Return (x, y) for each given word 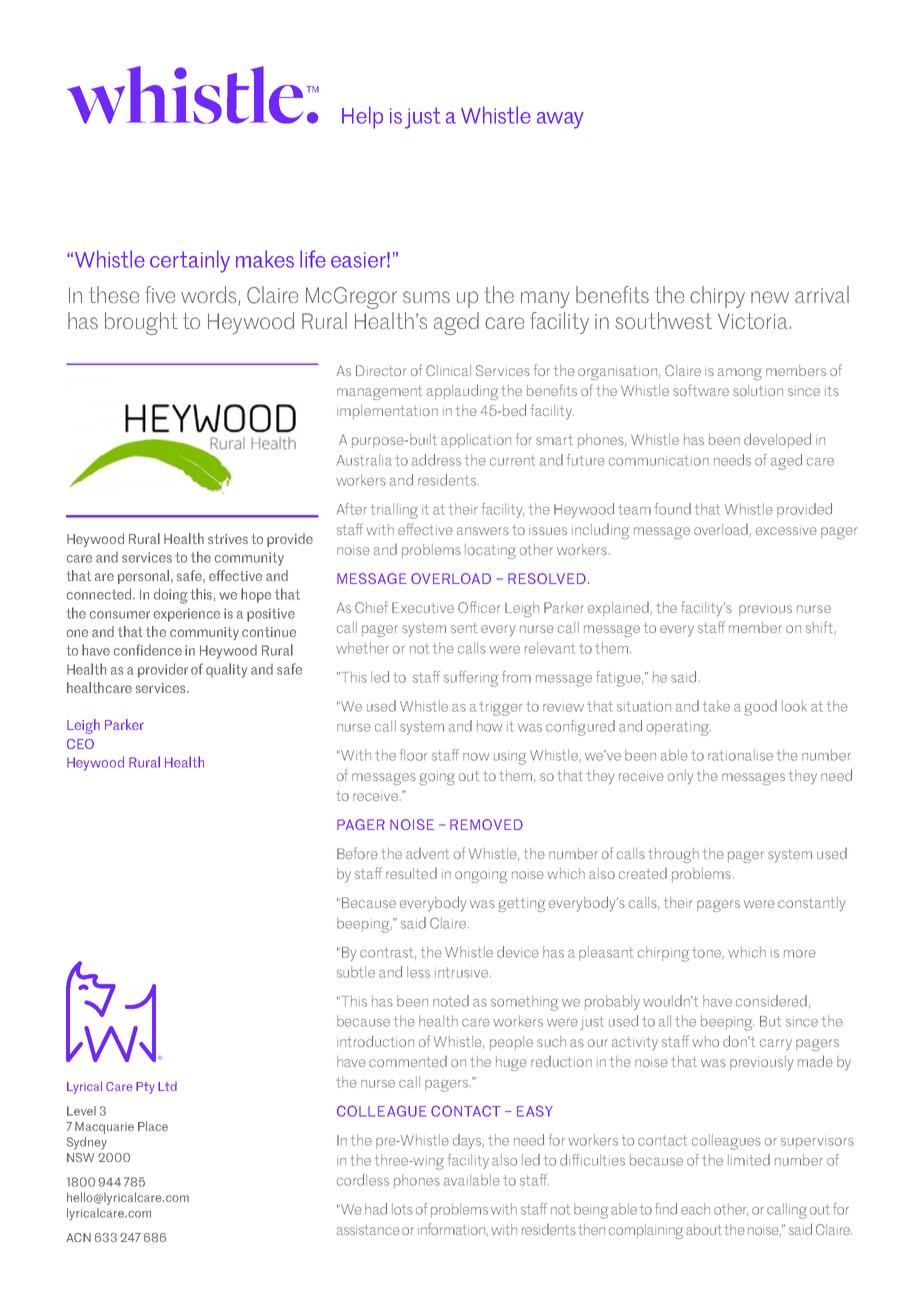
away (560, 120)
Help (362, 117)
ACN (78, 1237)
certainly (190, 261)
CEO (80, 744)
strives (228, 539)
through (673, 855)
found (673, 509)
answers (483, 531)
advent (427, 853)
